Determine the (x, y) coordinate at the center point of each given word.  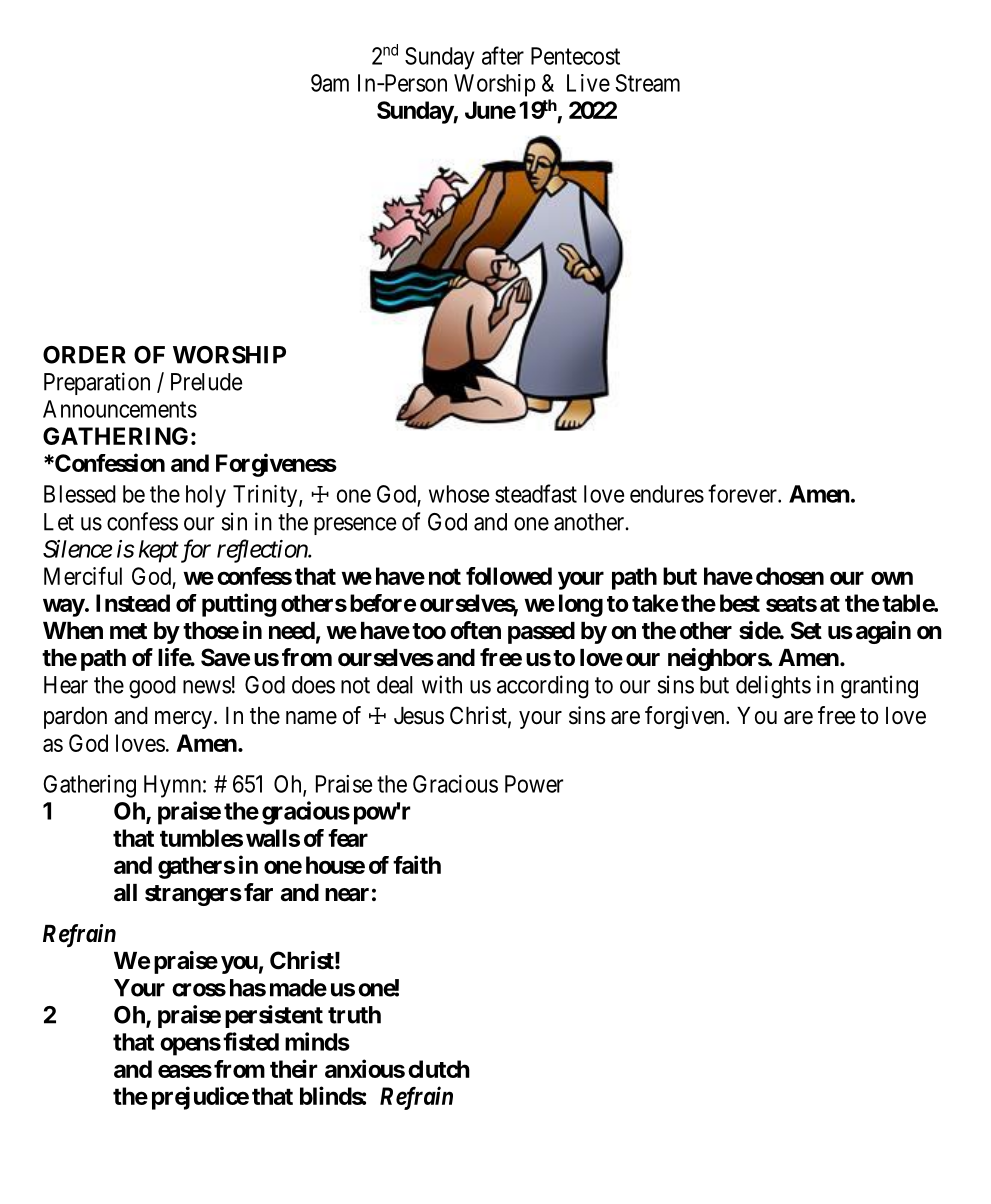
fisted (251, 1041)
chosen (790, 576)
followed (509, 576)
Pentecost (575, 56)
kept (159, 551)
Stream (647, 83)
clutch (439, 1069)
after (503, 55)
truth (354, 1015)
